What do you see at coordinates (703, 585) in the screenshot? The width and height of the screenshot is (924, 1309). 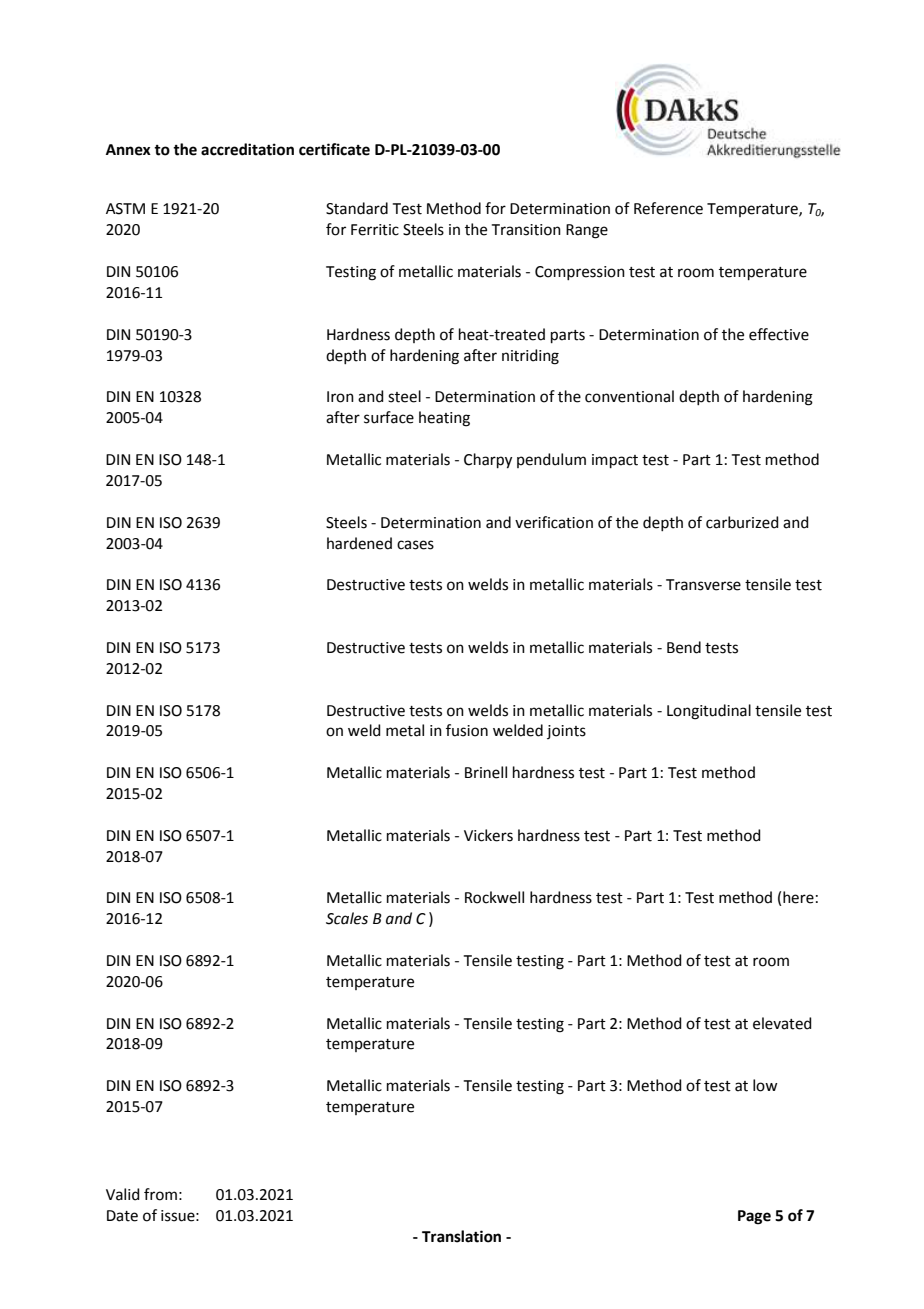 I see `Transverse` at bounding box center [703, 585].
